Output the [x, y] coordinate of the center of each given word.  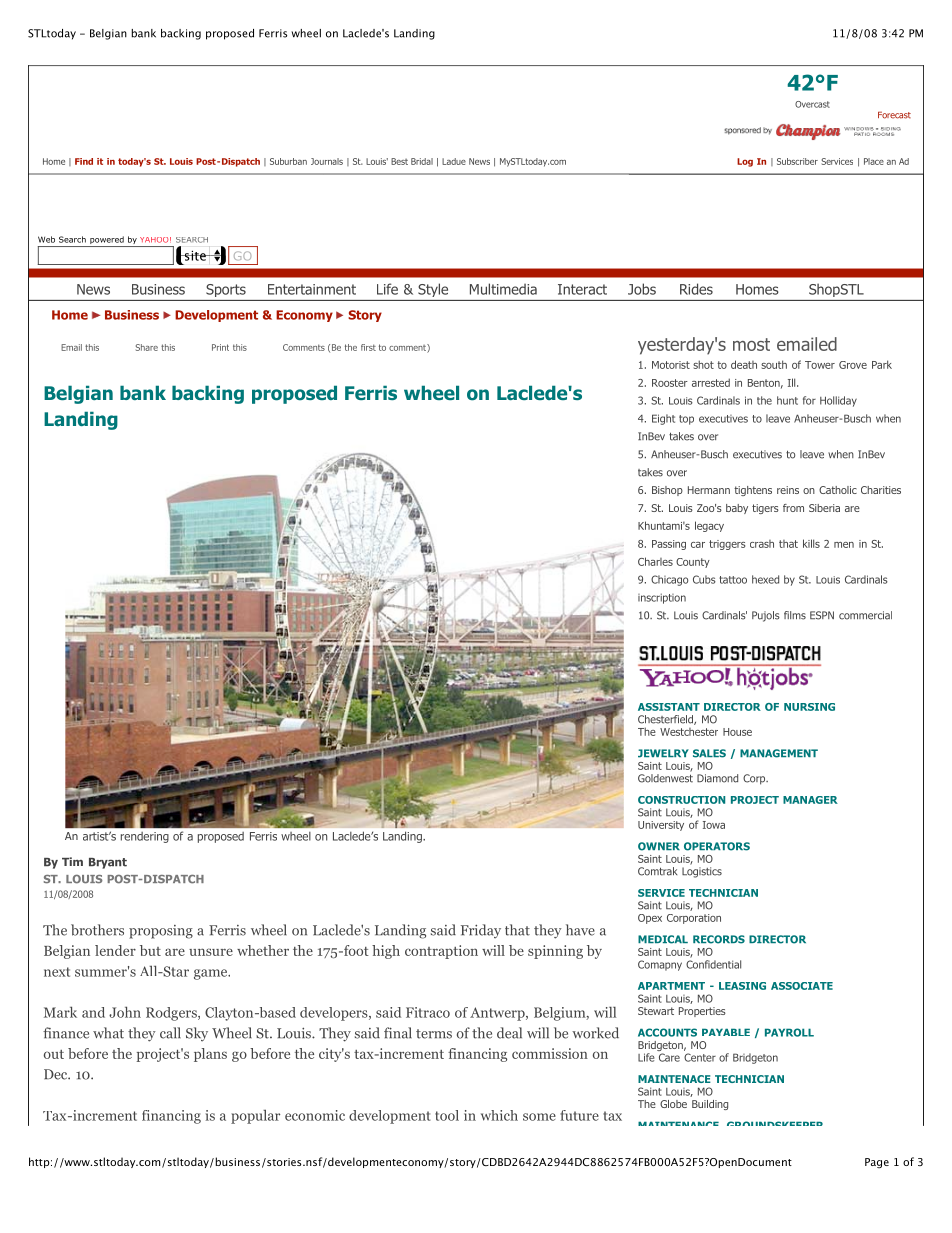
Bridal [422, 161]
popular [255, 1116]
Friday [481, 931]
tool [447, 1115]
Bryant [108, 863]
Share [147, 347]
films [795, 615]
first [368, 347]
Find [84, 161]
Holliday [838, 401]
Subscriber [797, 161]
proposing [161, 932]
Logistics [702, 872]
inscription [662, 598]
